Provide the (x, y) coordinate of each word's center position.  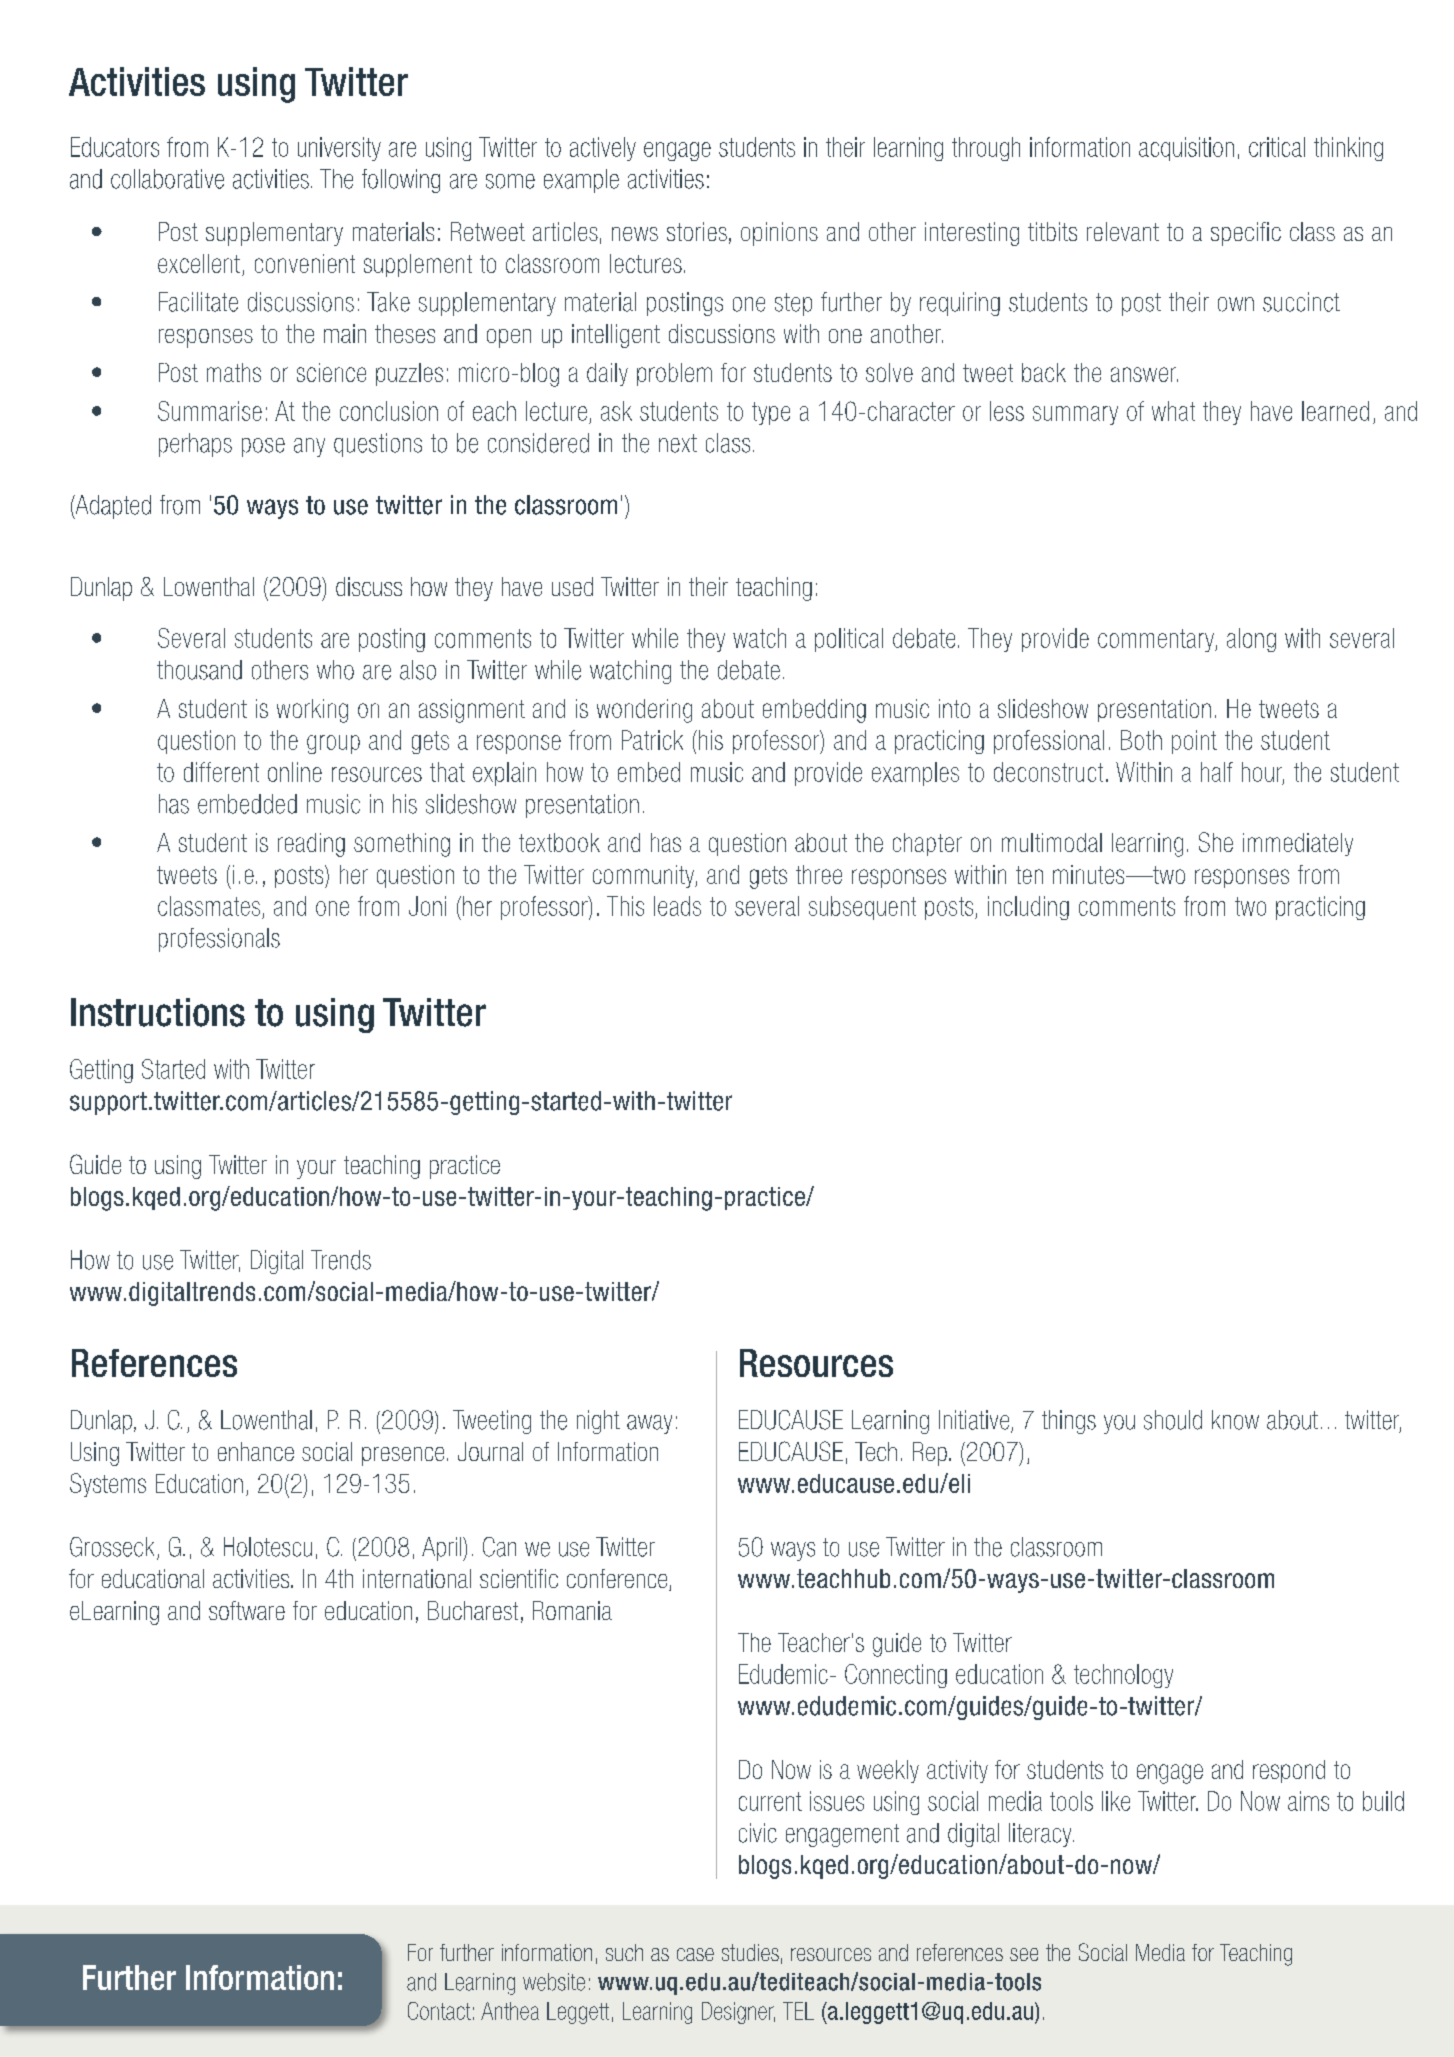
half (1217, 772)
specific (1246, 234)
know (1235, 1420)
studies (750, 1952)
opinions (779, 234)
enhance (256, 1451)
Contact (439, 2011)
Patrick (652, 740)
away (649, 1424)
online (295, 772)
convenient (305, 263)
